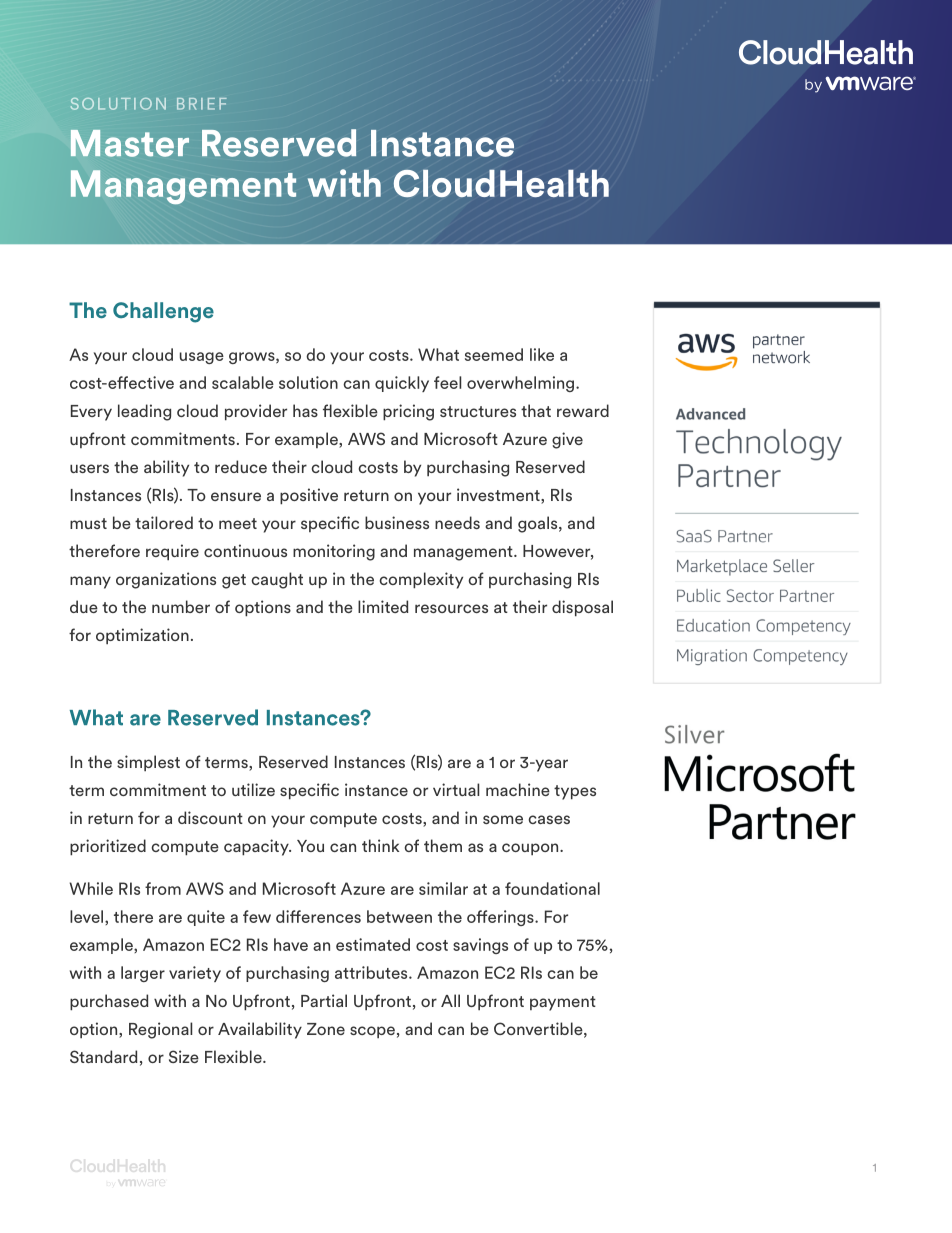  What do you see at coordinates (130, 143) in the image?
I see `Master` at bounding box center [130, 143].
